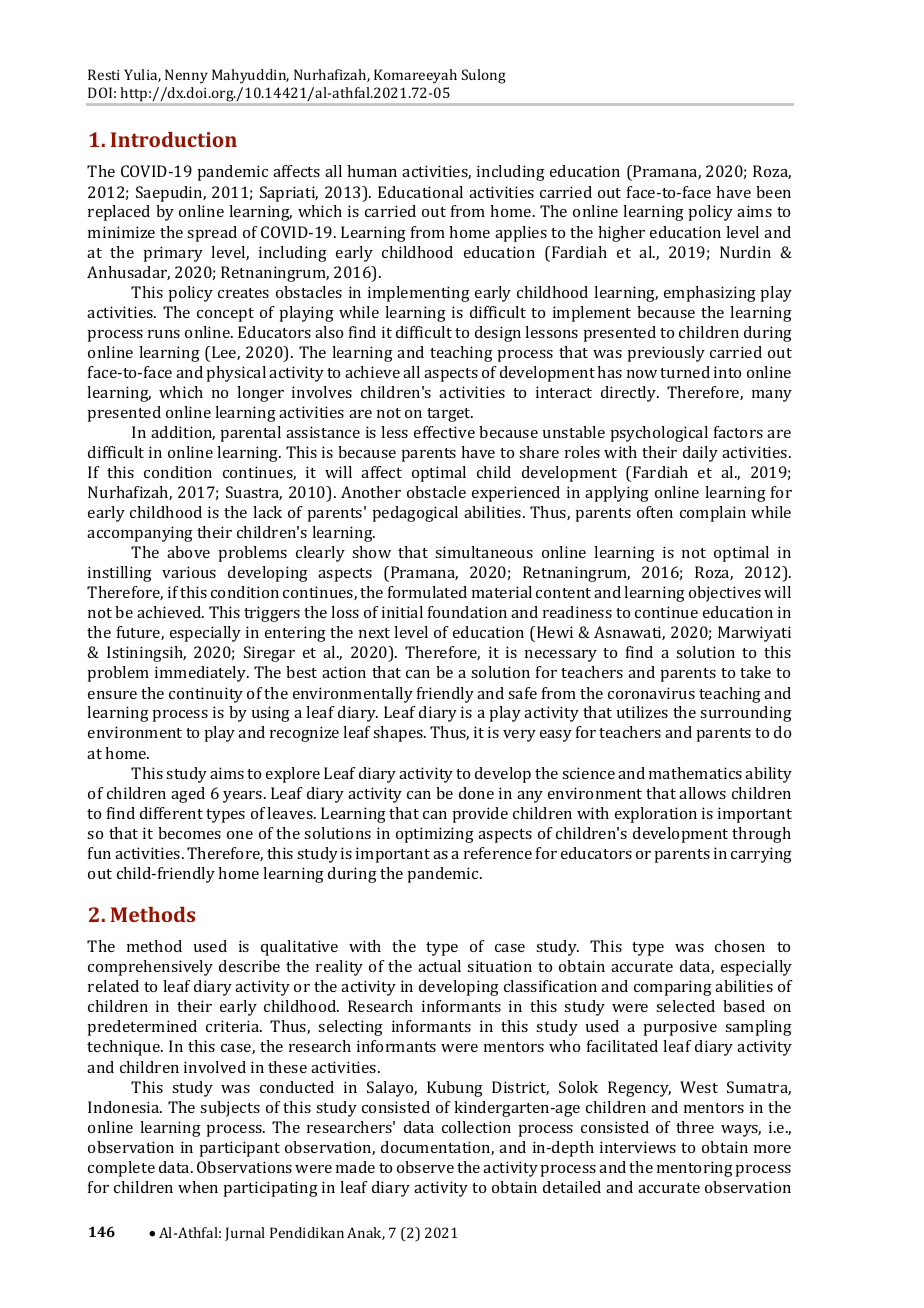 This screenshot has height=1308, width=924. Describe the element at coordinates (198, 1187) in the screenshot. I see `when` at that location.
